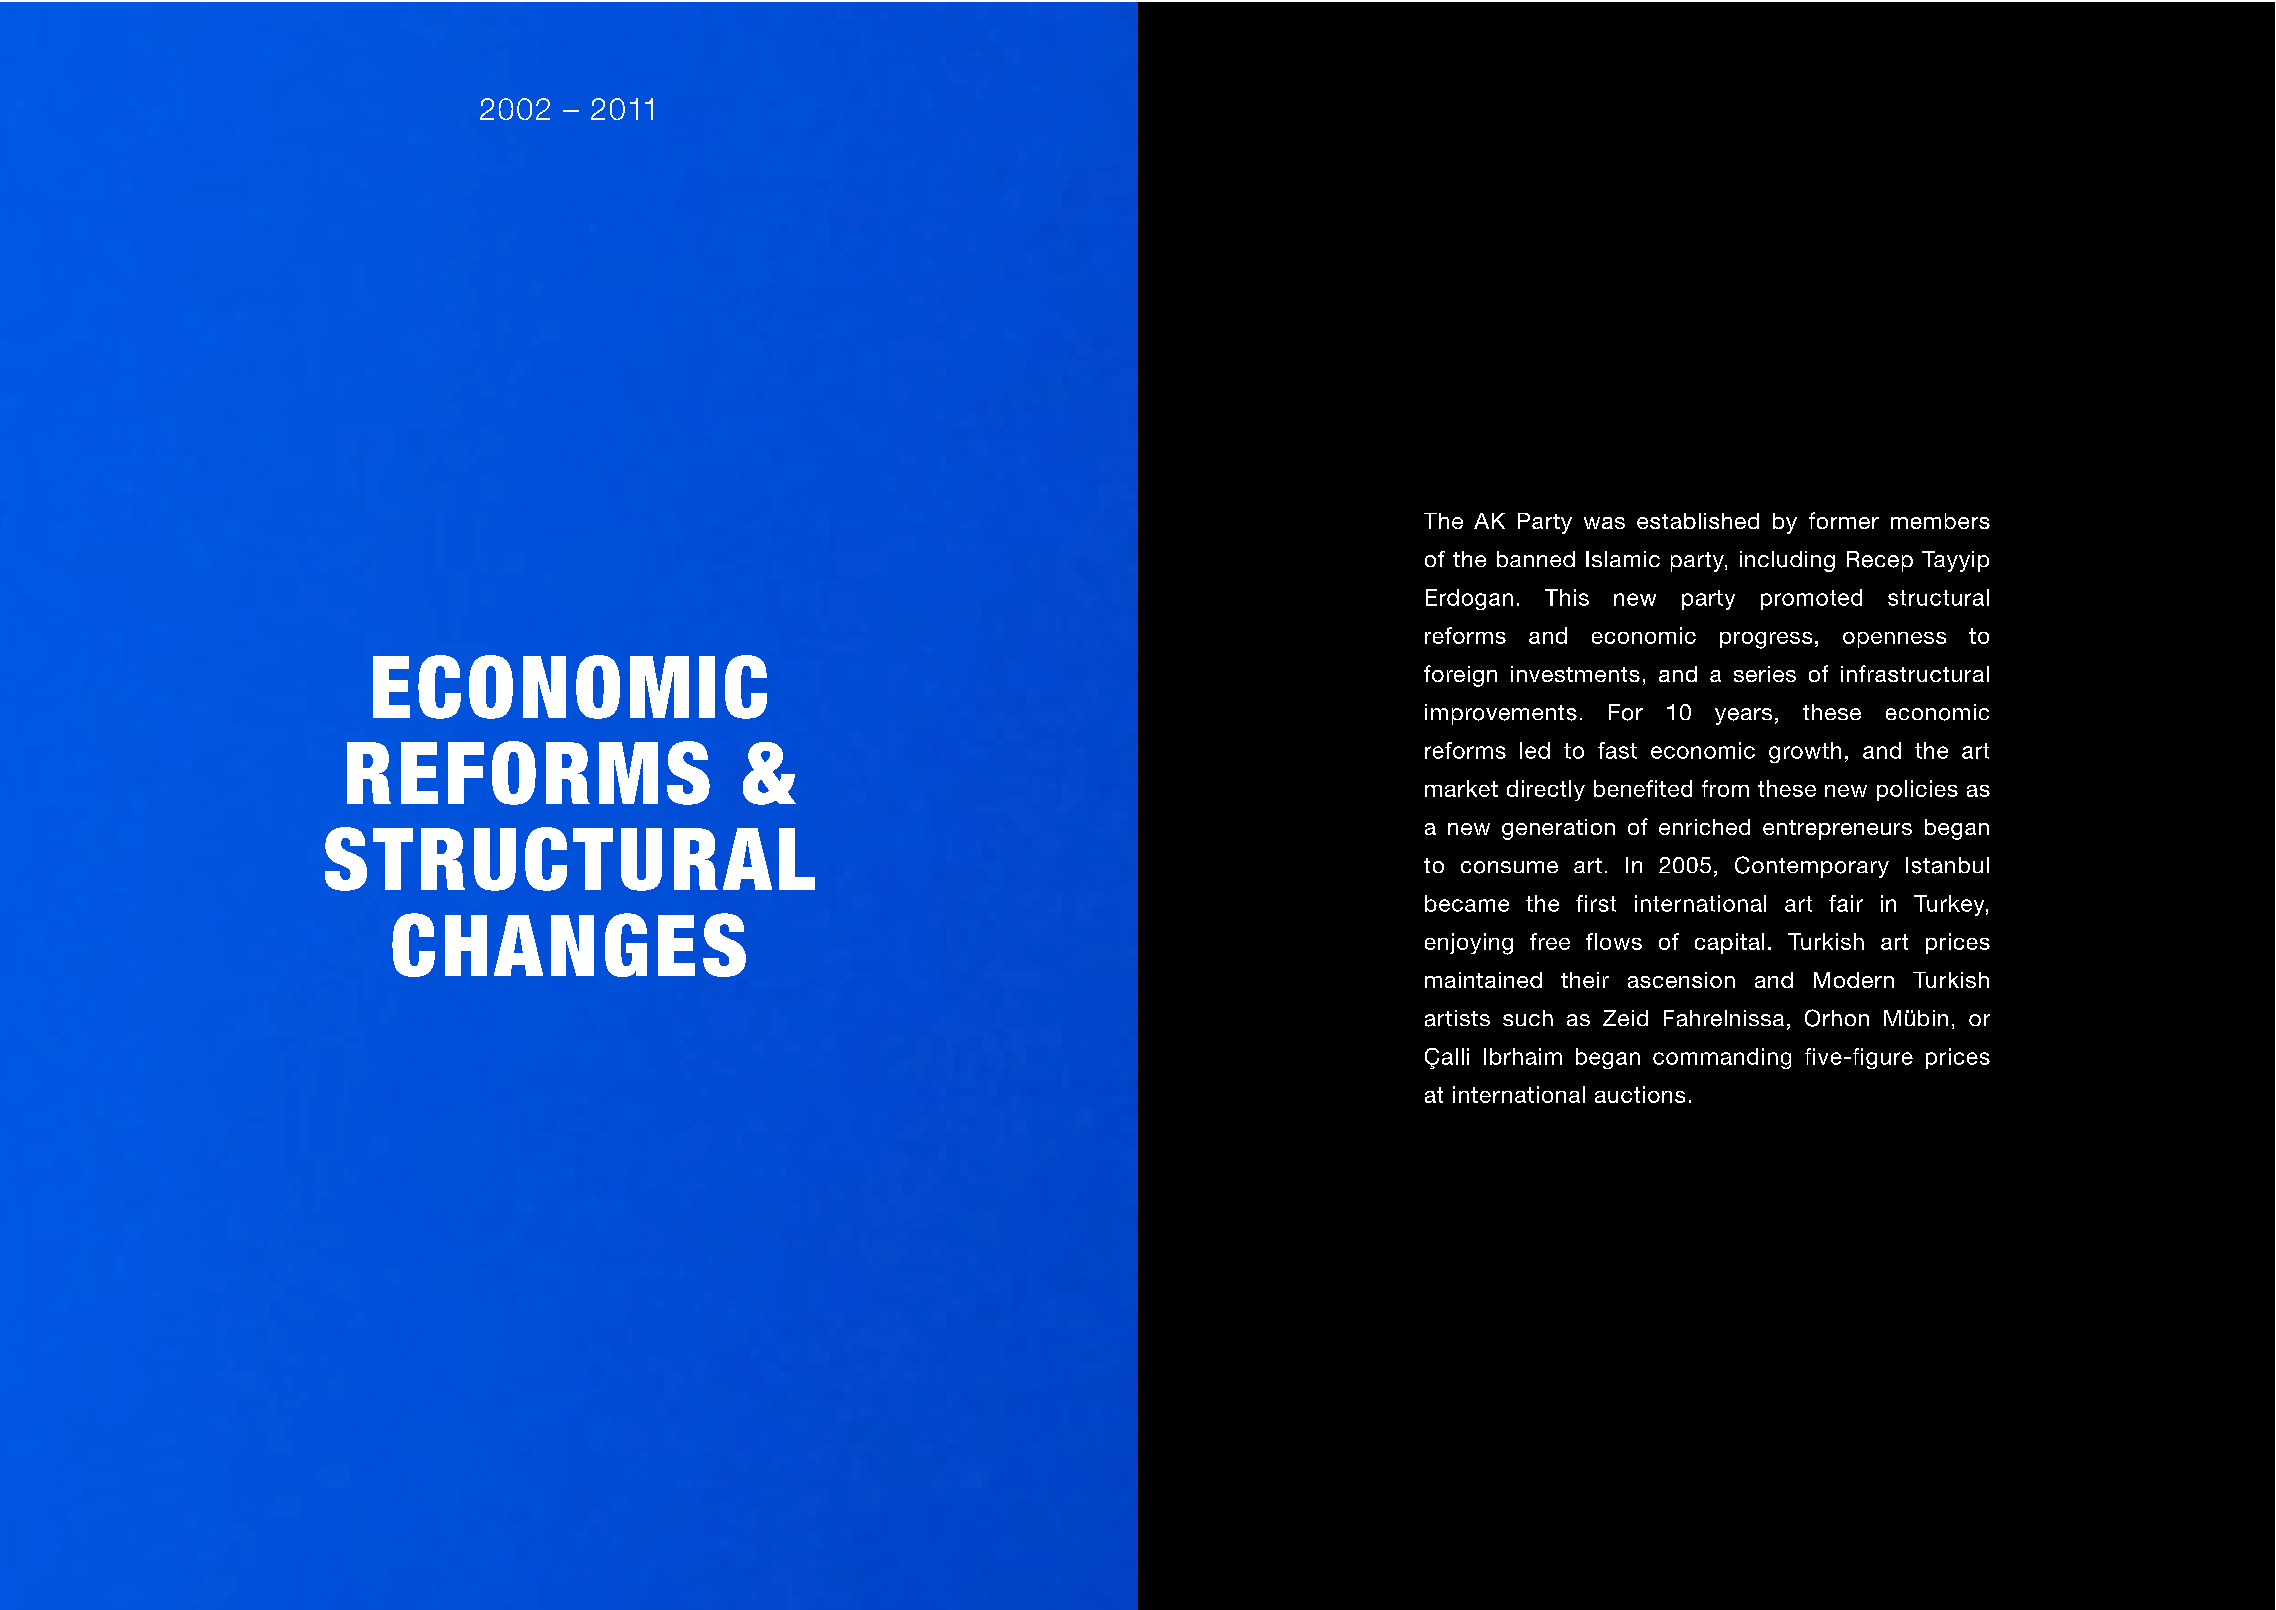 The height and width of the document is (1610, 2276). Describe the element at coordinates (1844, 520) in the document. I see `former` at that location.
